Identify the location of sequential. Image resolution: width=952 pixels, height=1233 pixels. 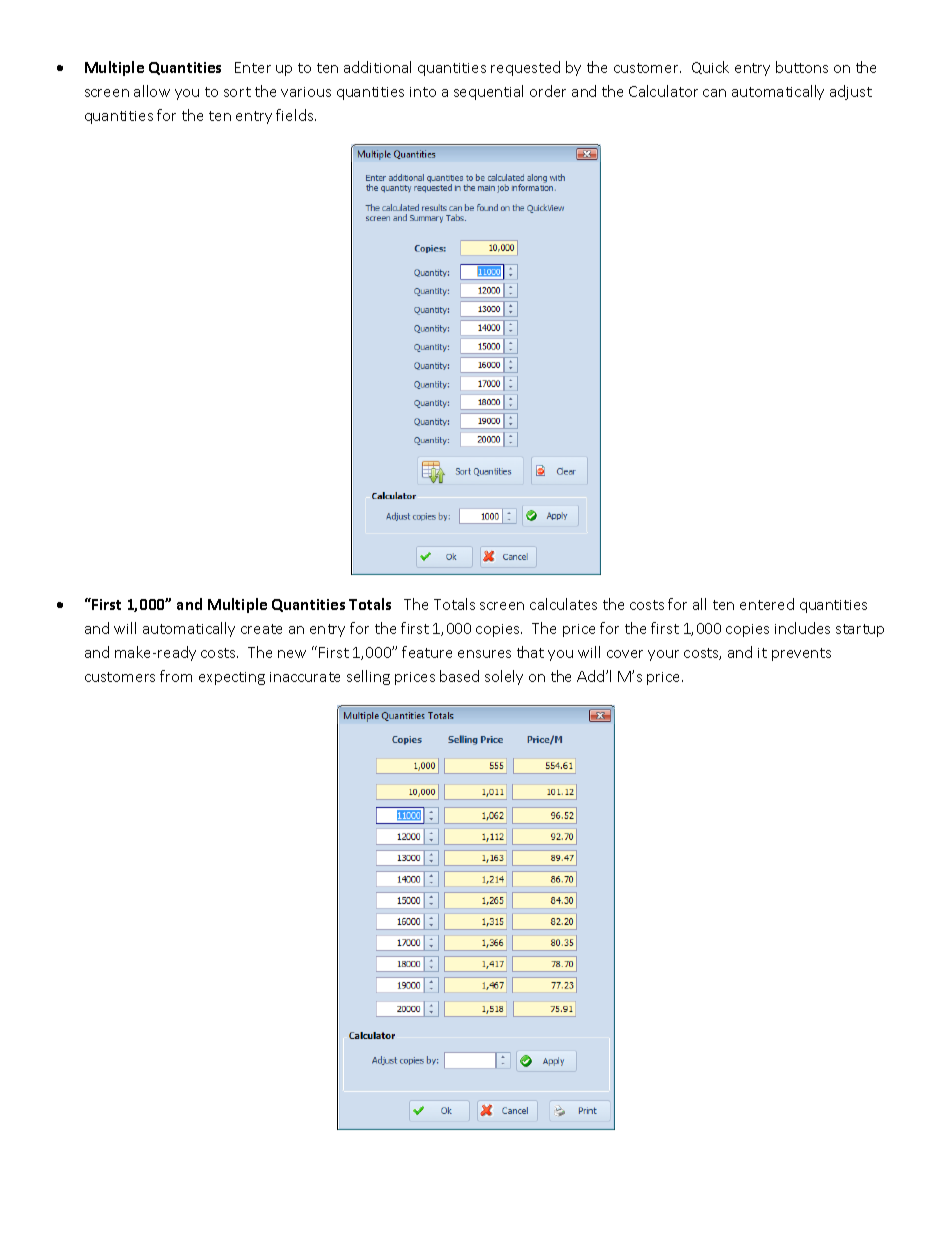
(488, 92).
